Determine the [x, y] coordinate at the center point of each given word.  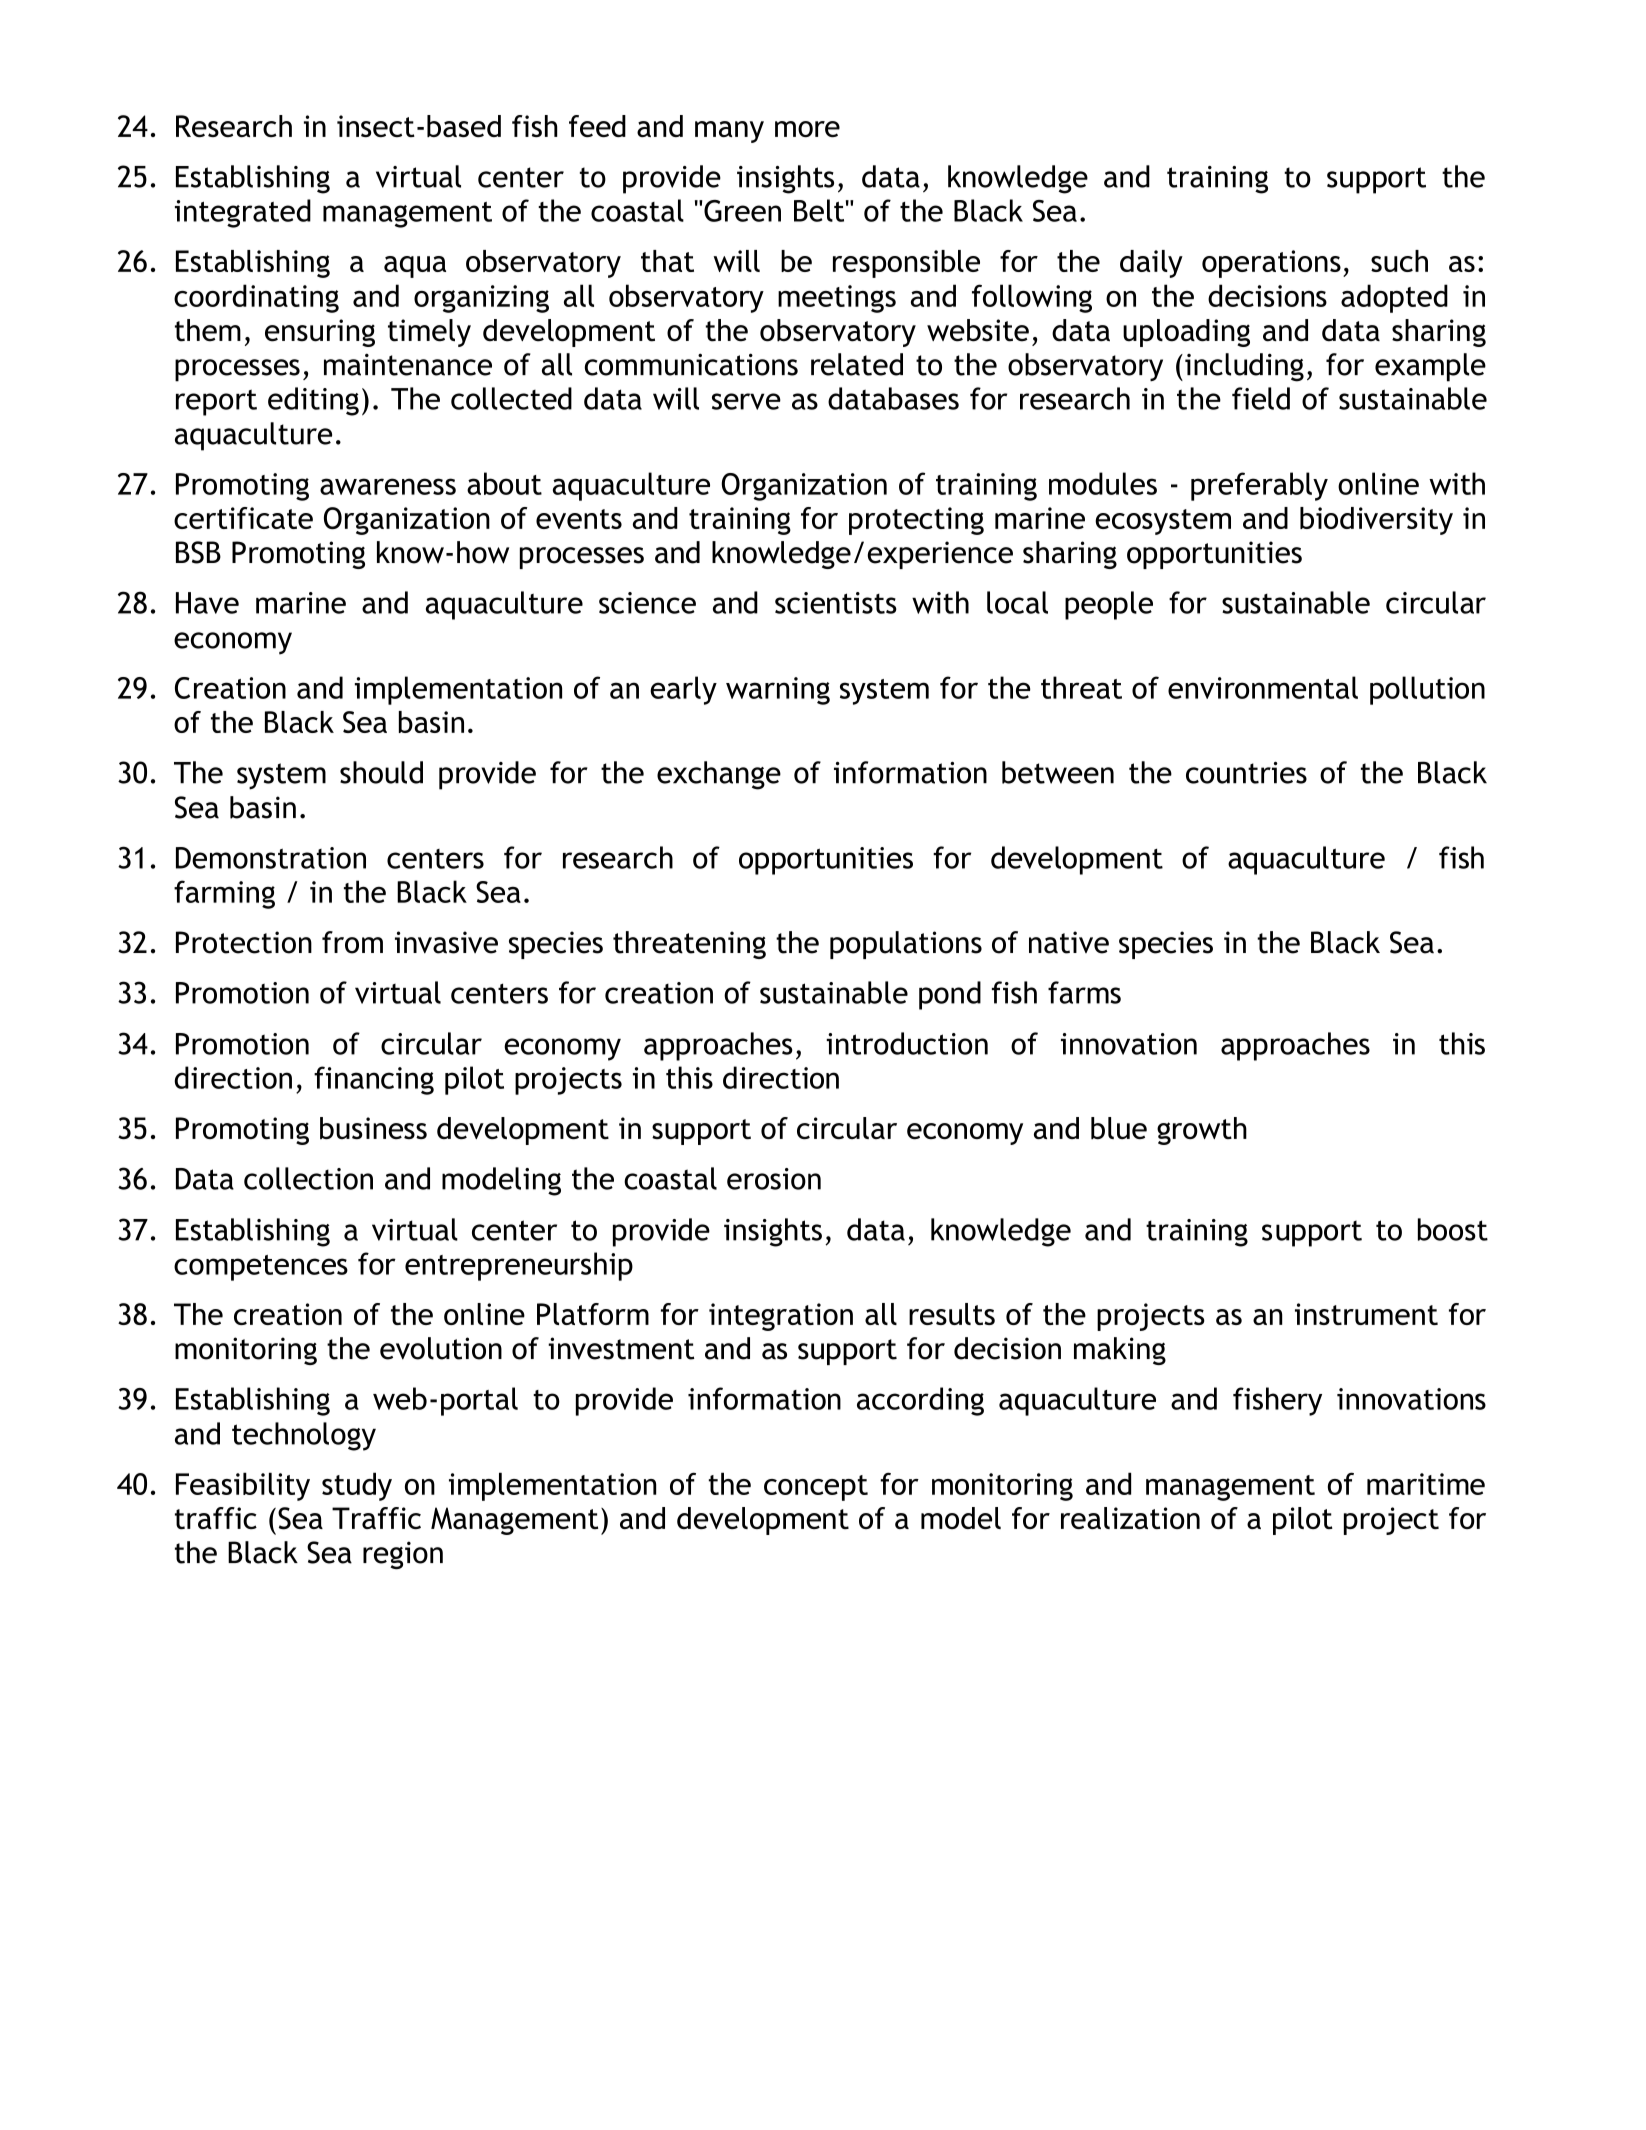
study [357, 1486]
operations [1271, 264]
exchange [719, 775]
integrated [243, 213]
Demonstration [271, 858]
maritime [1426, 1484]
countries [1246, 773]
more [807, 129]
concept [816, 1488]
